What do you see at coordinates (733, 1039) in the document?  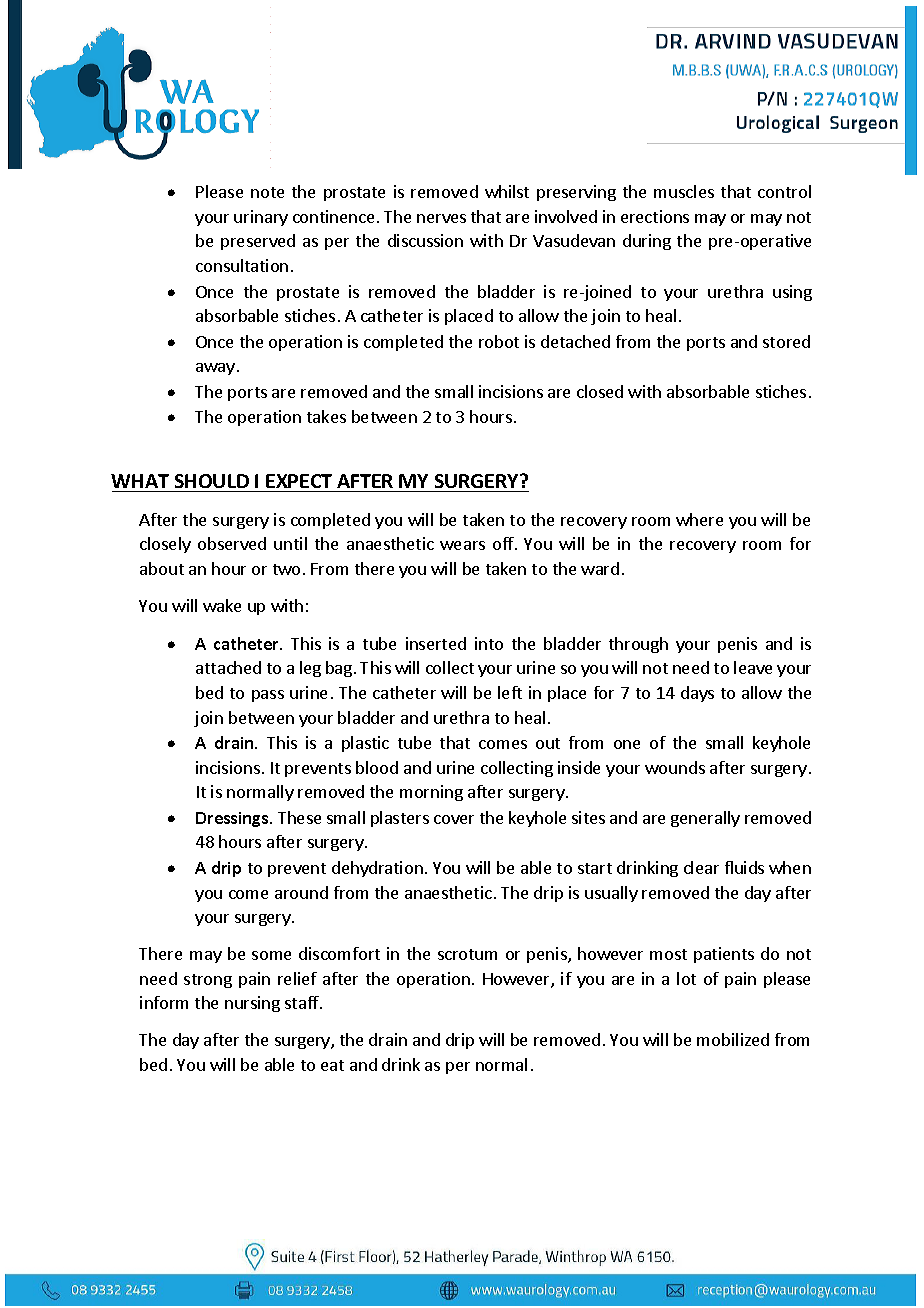 I see `mobilized` at bounding box center [733, 1039].
